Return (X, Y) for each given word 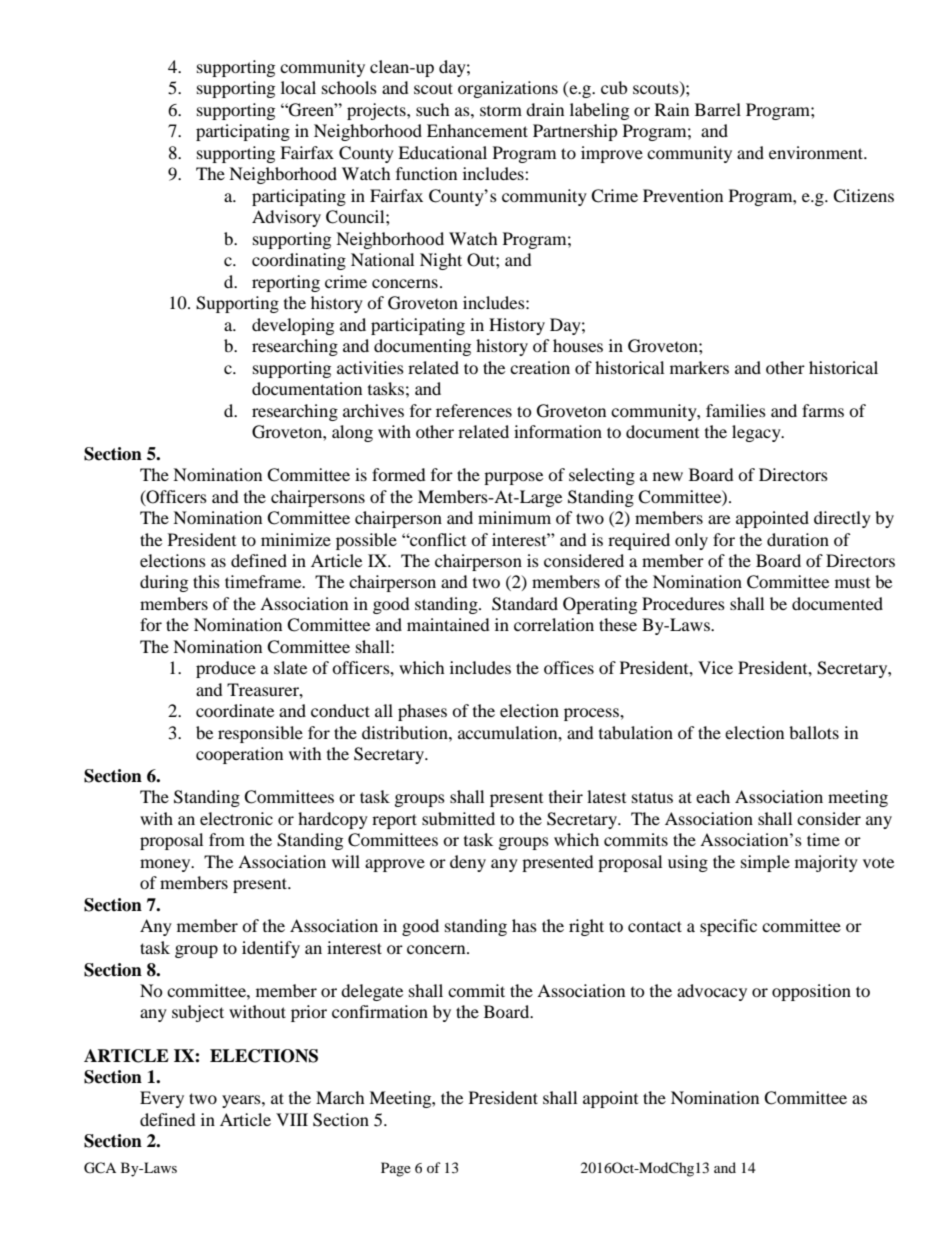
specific (728, 927)
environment (817, 152)
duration (798, 539)
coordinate (235, 710)
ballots (814, 732)
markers (699, 367)
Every (162, 1099)
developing (293, 326)
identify (271, 949)
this (206, 581)
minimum (514, 517)
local (298, 87)
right (586, 927)
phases (422, 712)
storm (501, 111)
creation (540, 367)
